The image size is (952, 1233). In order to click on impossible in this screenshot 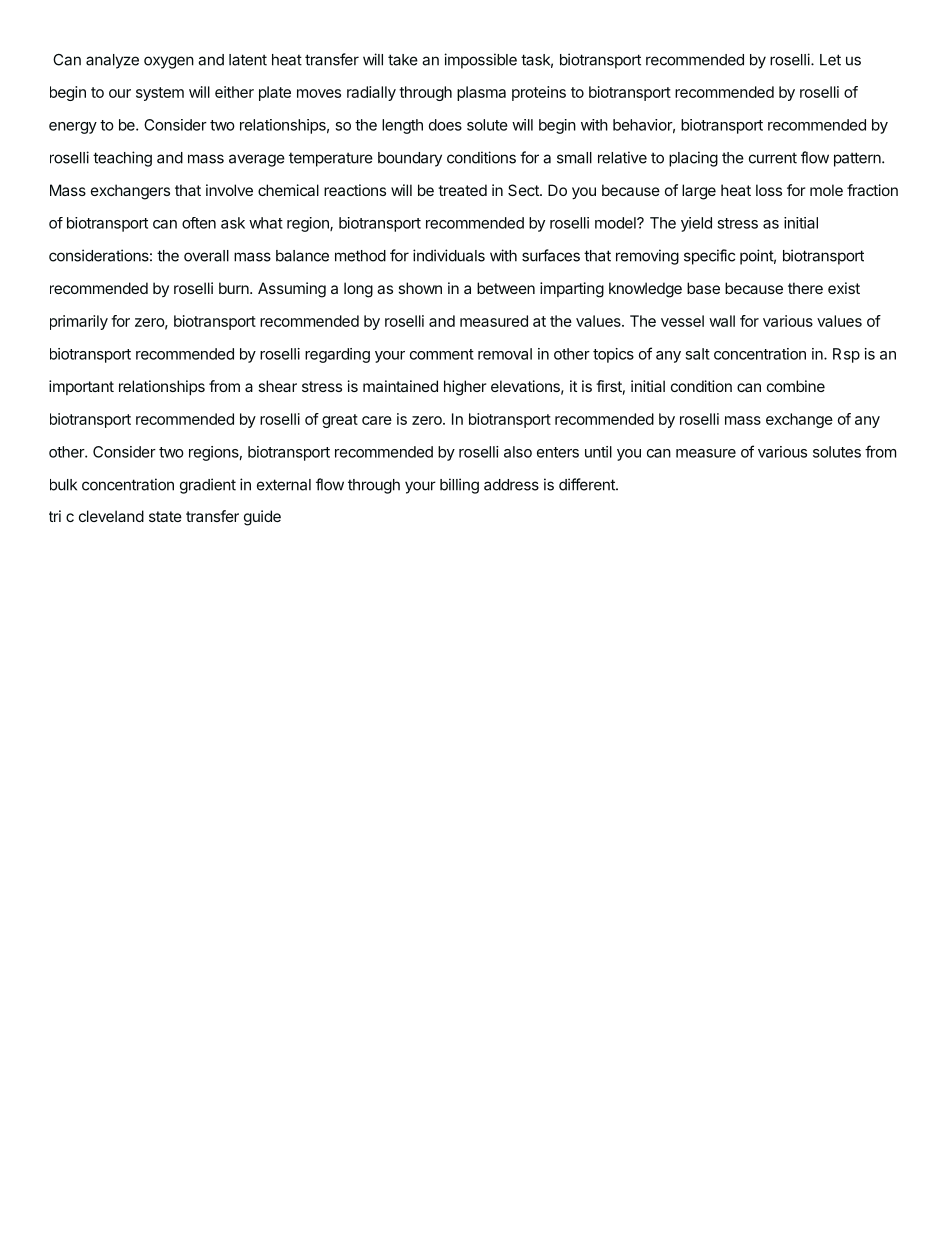, I will do `click(480, 61)`.
